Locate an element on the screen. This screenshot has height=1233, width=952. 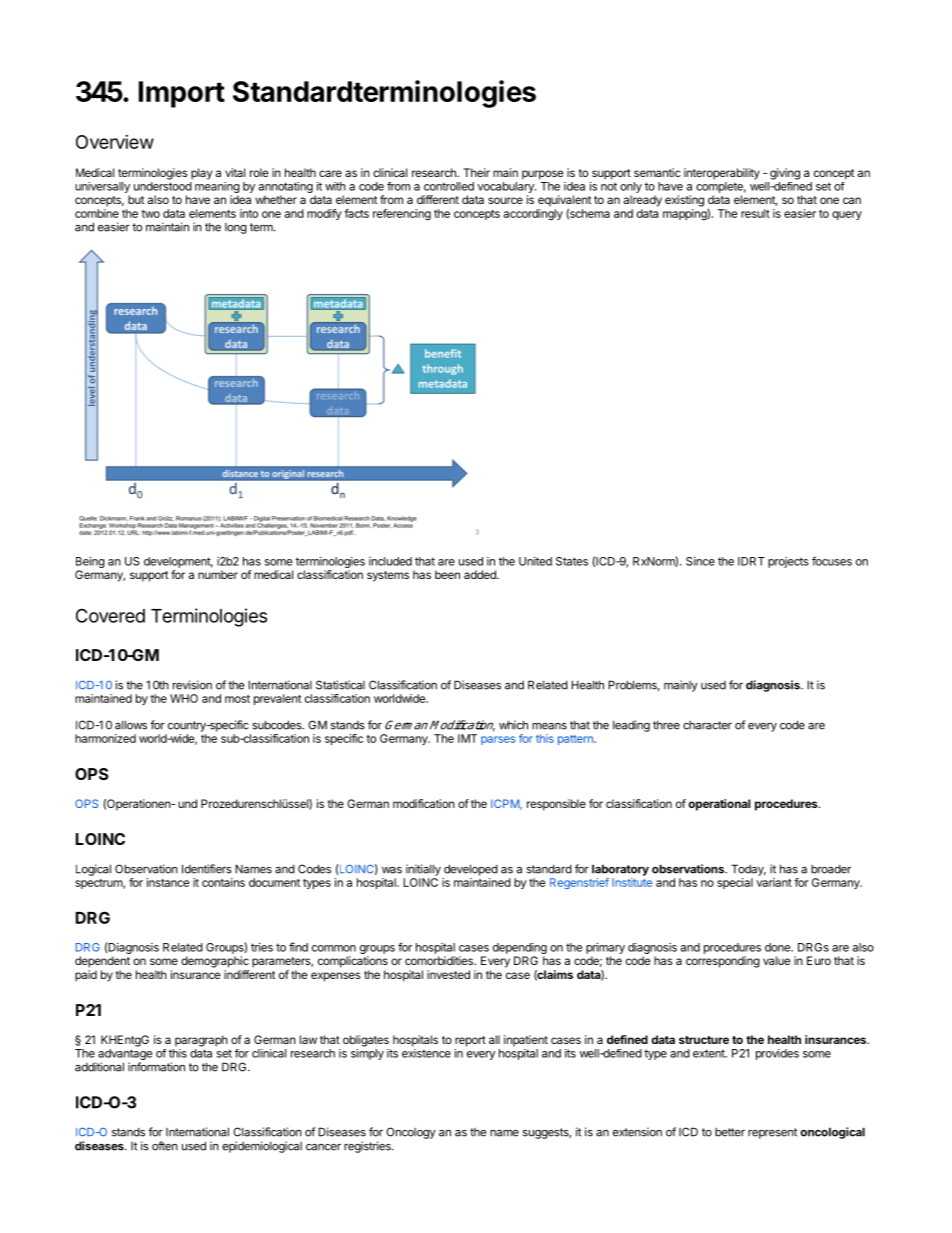
added is located at coordinates (481, 574).
